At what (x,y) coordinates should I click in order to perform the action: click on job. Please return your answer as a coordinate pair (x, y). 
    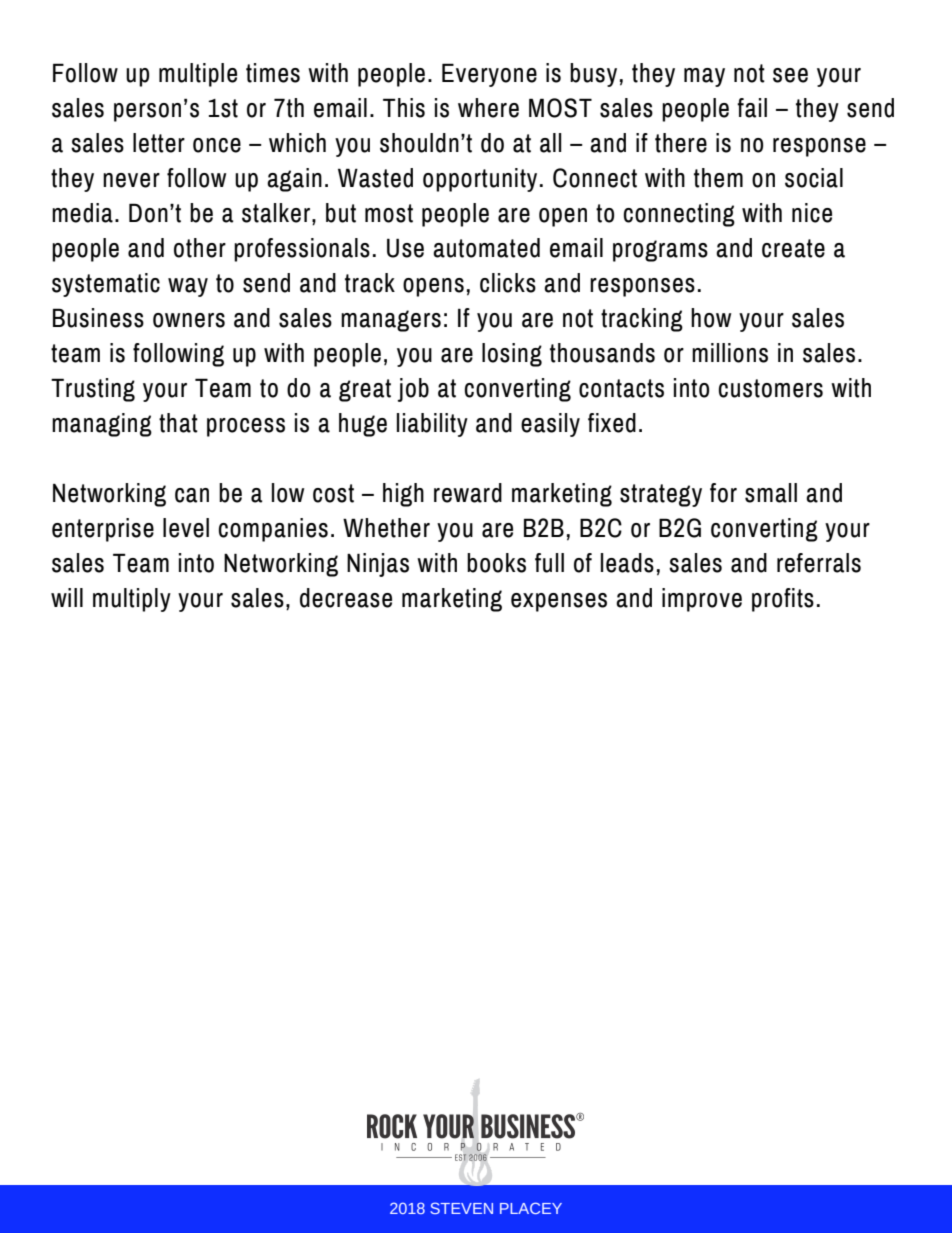
    Looking at the image, I should click on (413, 390).
